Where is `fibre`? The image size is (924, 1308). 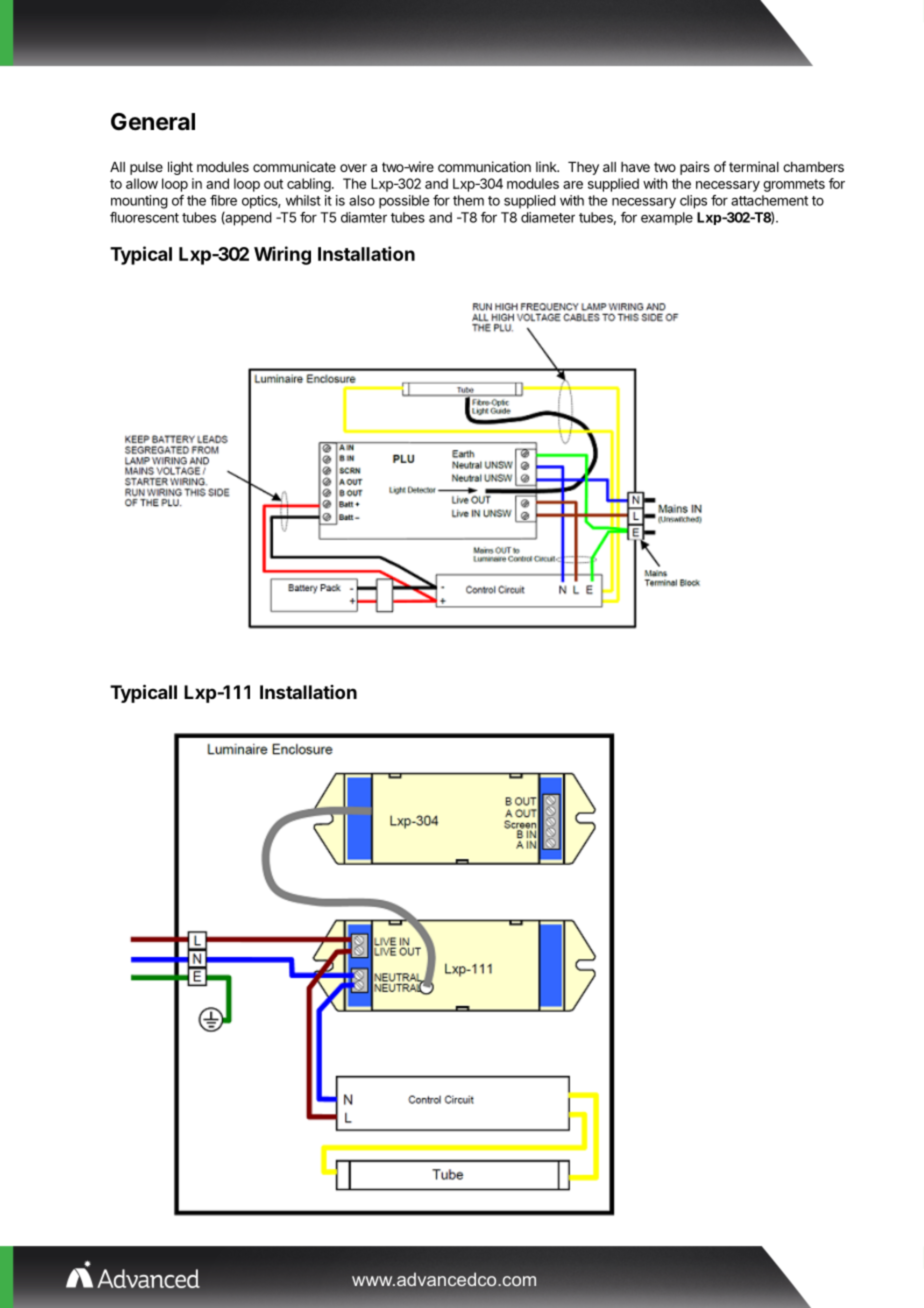
fibre is located at coordinates (223, 200).
